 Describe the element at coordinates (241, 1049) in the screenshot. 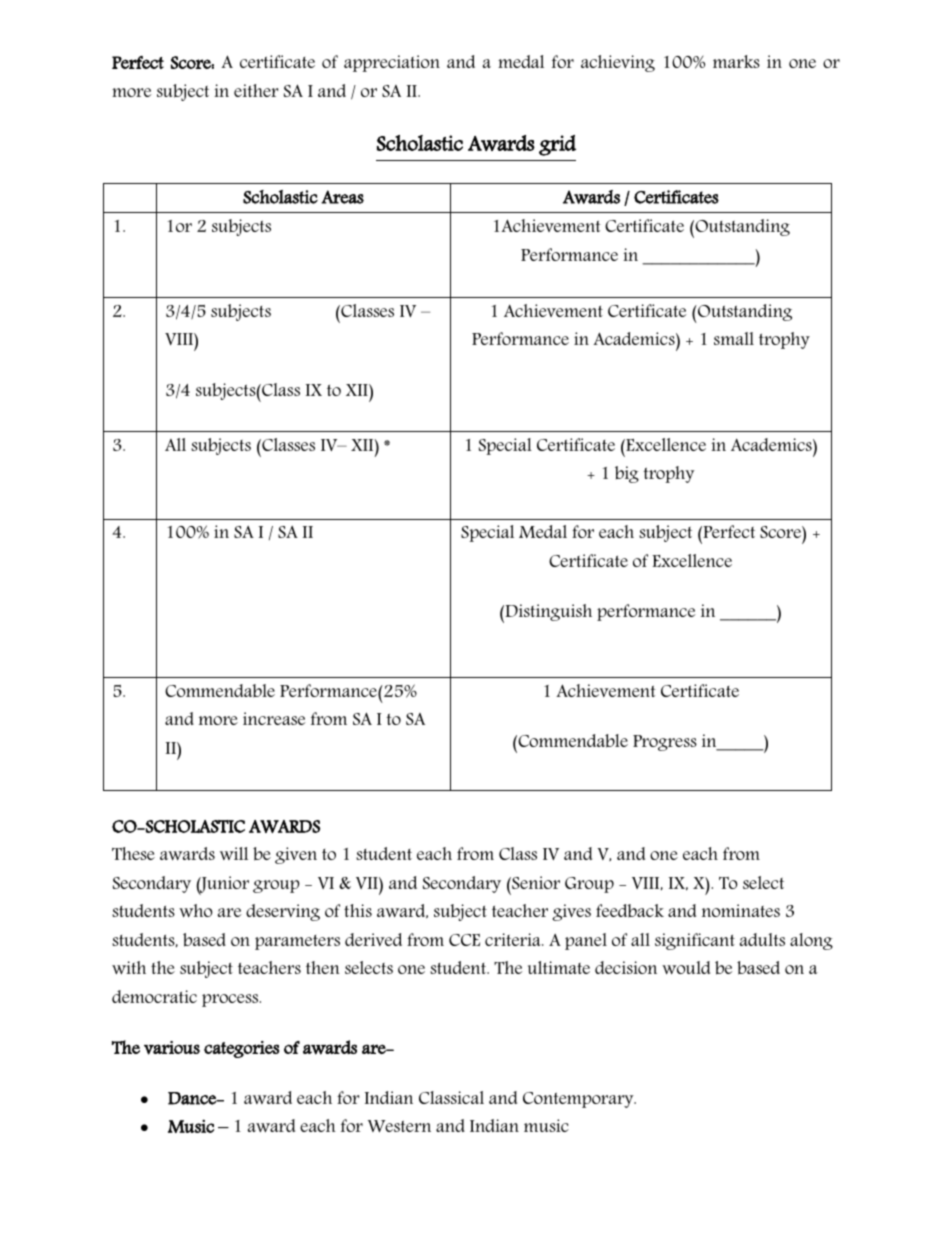

I see `categories` at that location.
